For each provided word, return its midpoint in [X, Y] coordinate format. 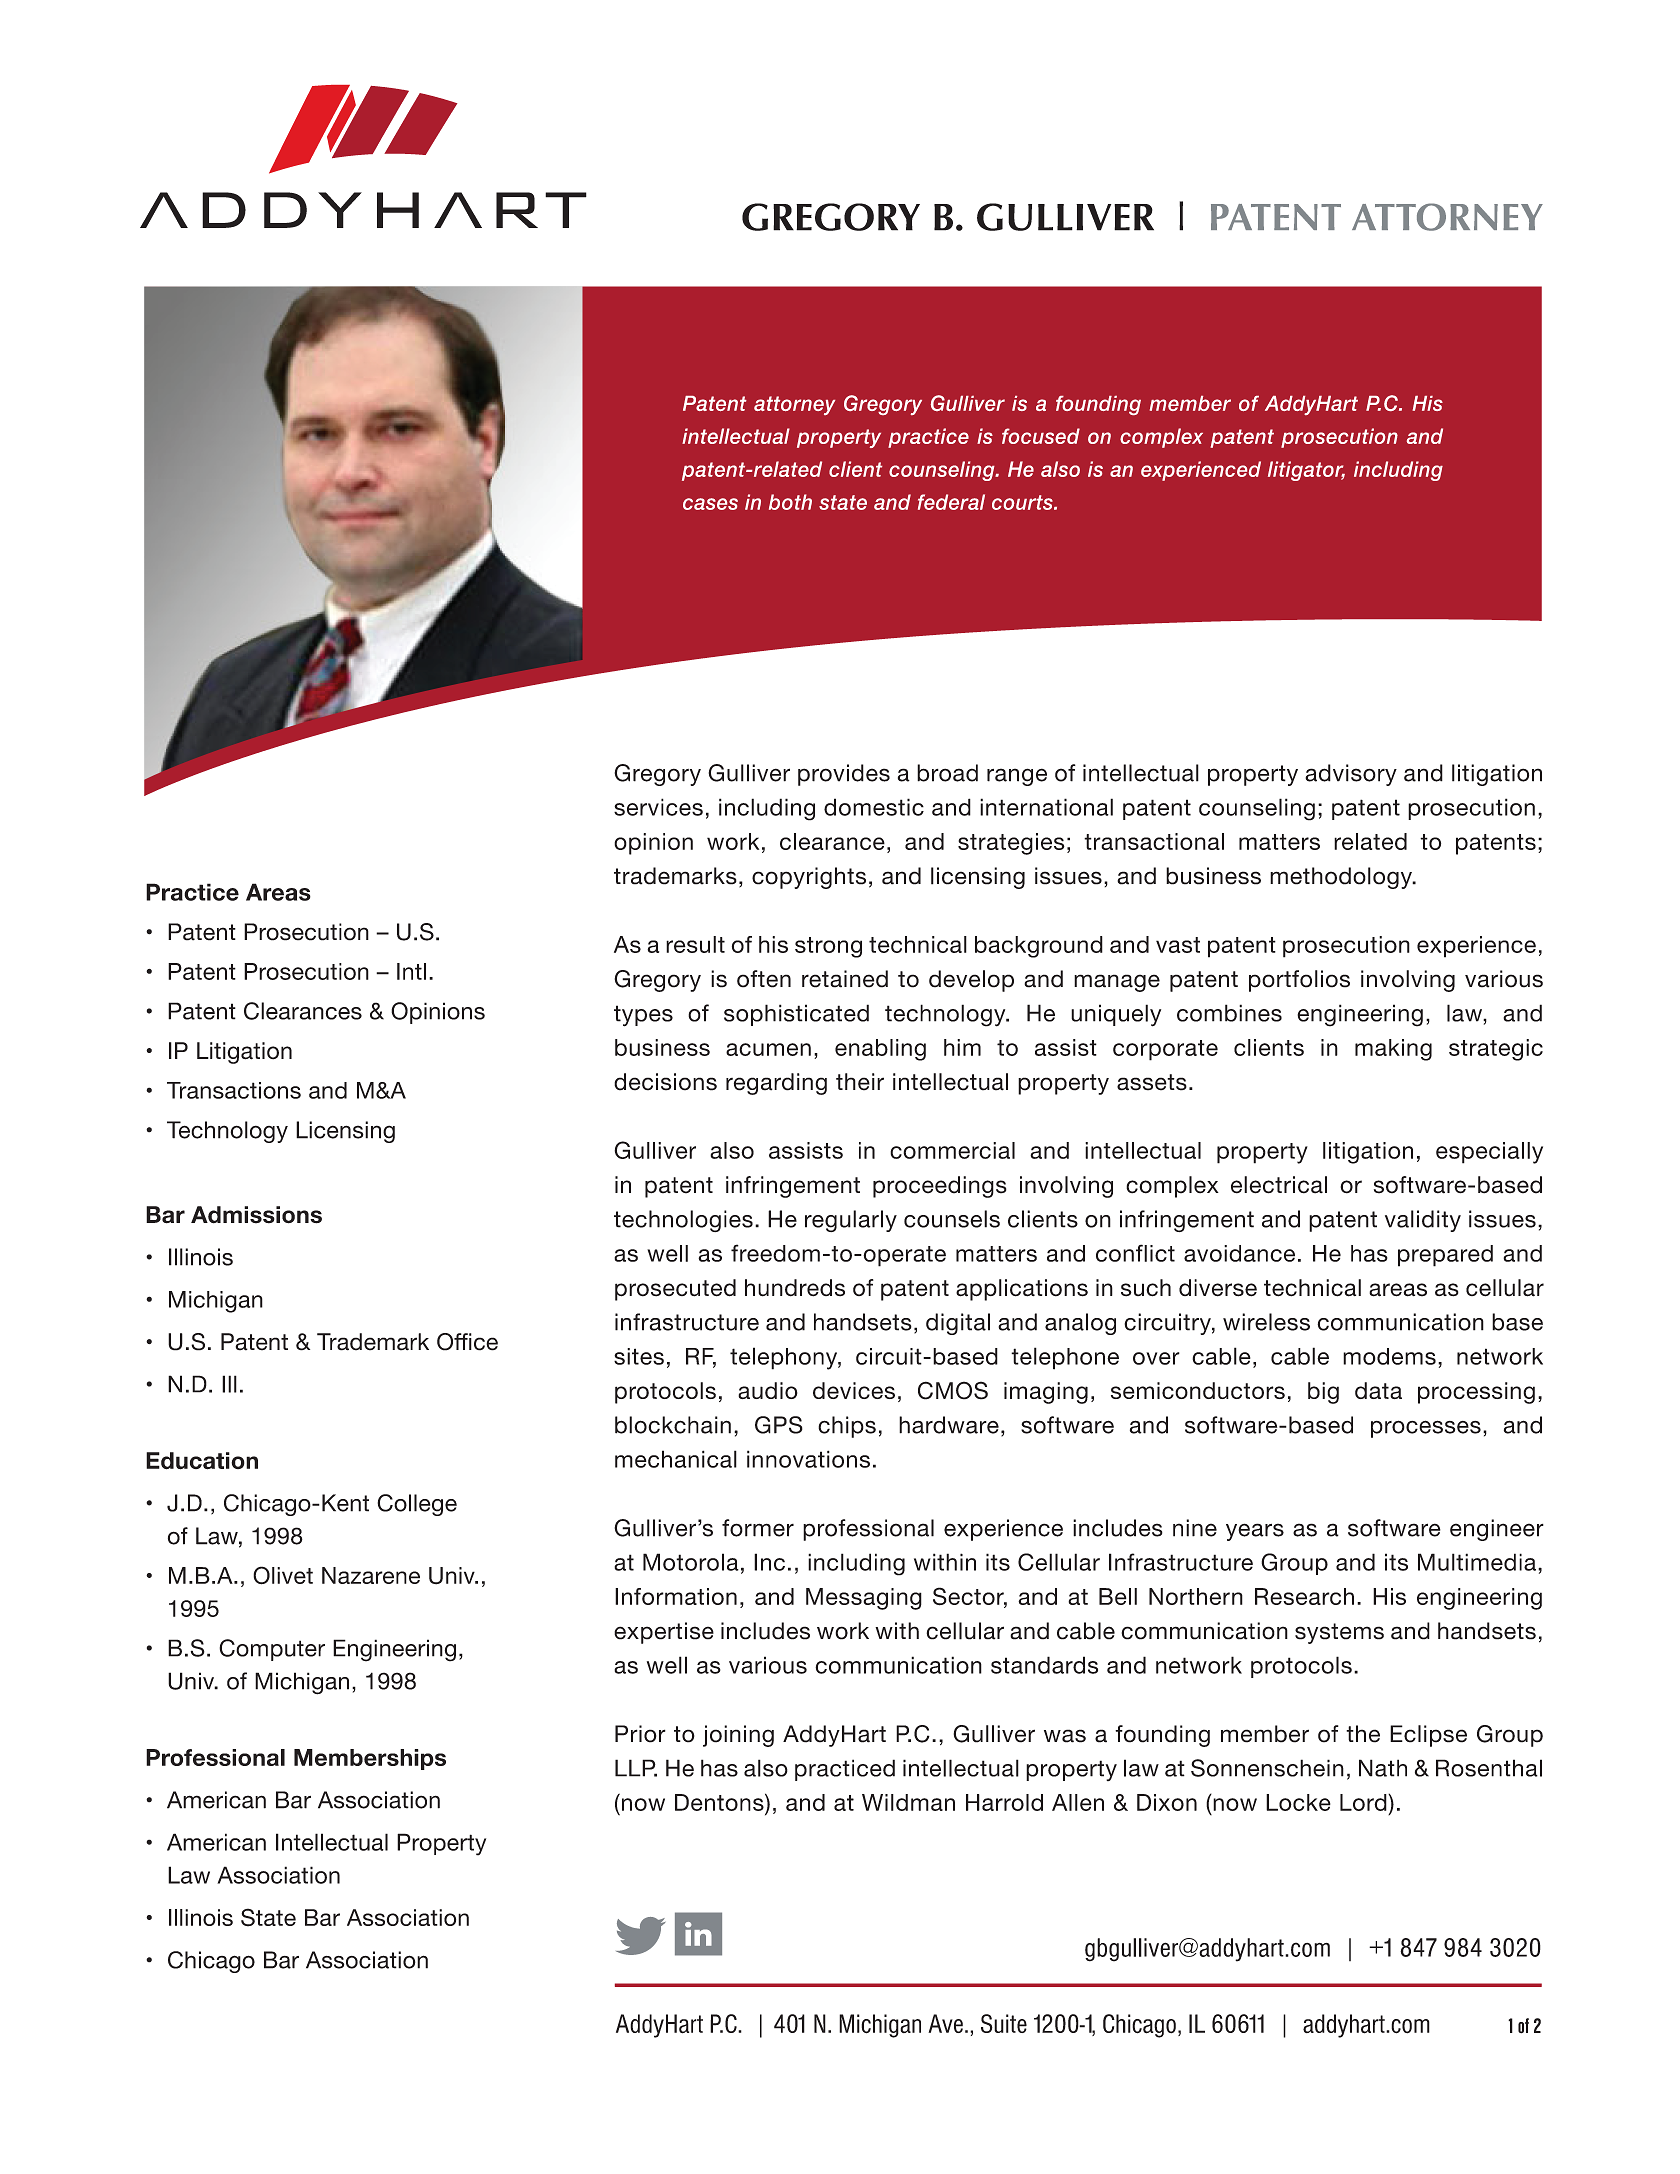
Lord [1364, 1802]
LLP [636, 1768]
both [790, 502]
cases [710, 504]
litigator [1306, 471]
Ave [945, 2023]
